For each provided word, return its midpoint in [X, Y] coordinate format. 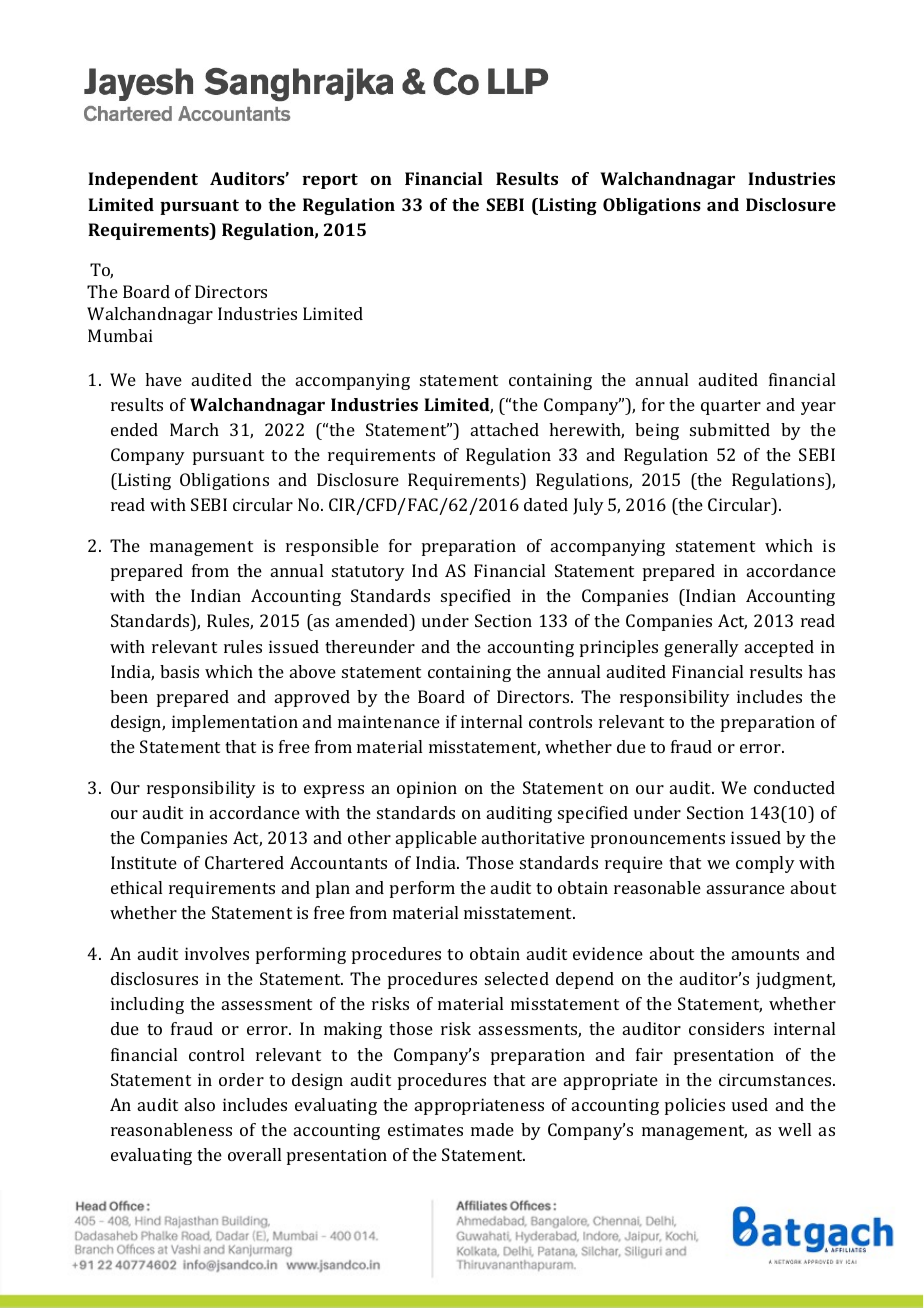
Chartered [244, 862]
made [492, 1129]
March [194, 429]
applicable [436, 839]
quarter [731, 407]
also [200, 1104]
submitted [730, 429]
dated [546, 504]
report [330, 181]
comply [765, 864]
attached [505, 429]
